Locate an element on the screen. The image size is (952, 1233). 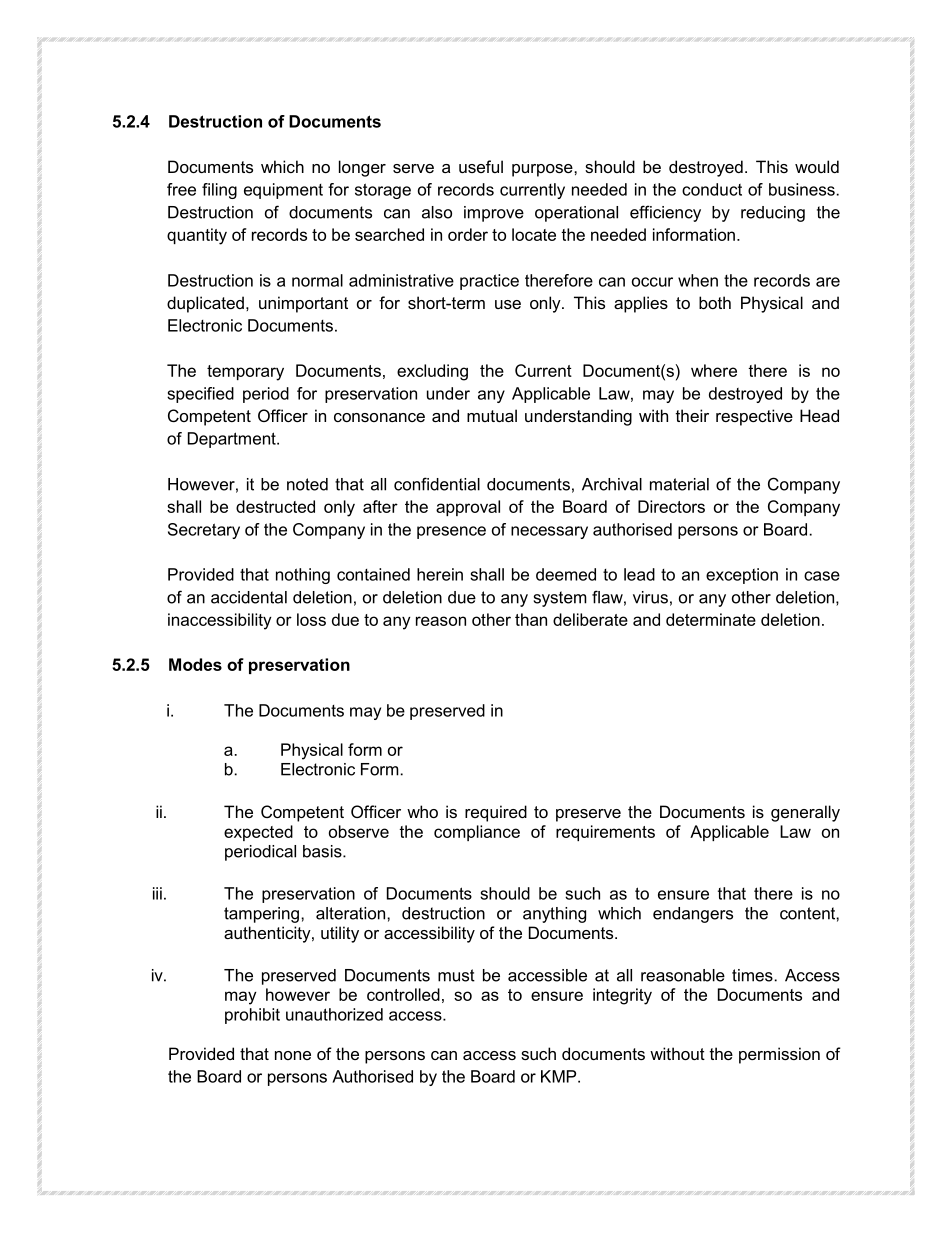
KMP is located at coordinates (560, 1076).
